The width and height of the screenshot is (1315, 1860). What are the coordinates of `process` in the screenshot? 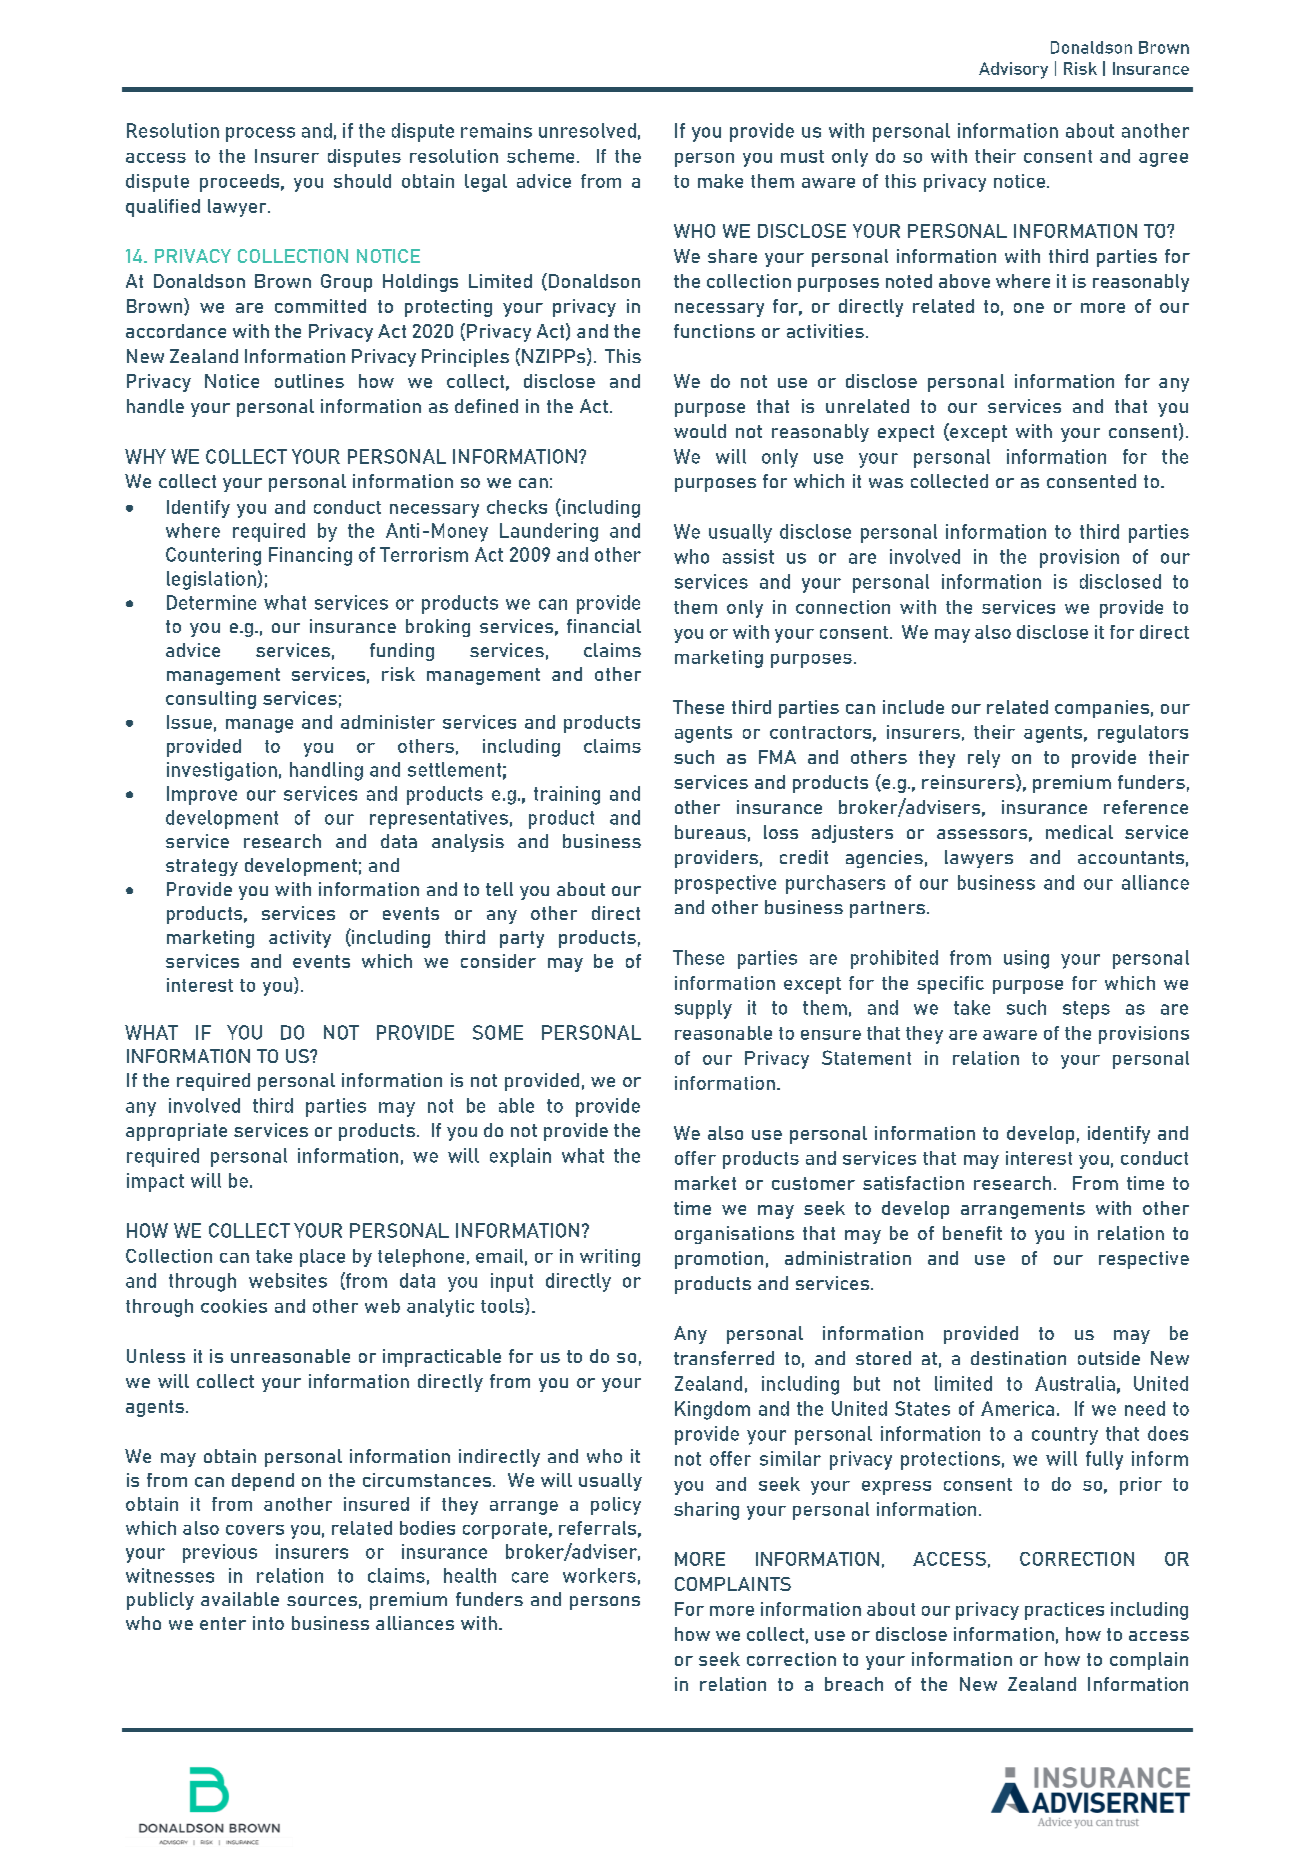 It's located at (260, 134).
